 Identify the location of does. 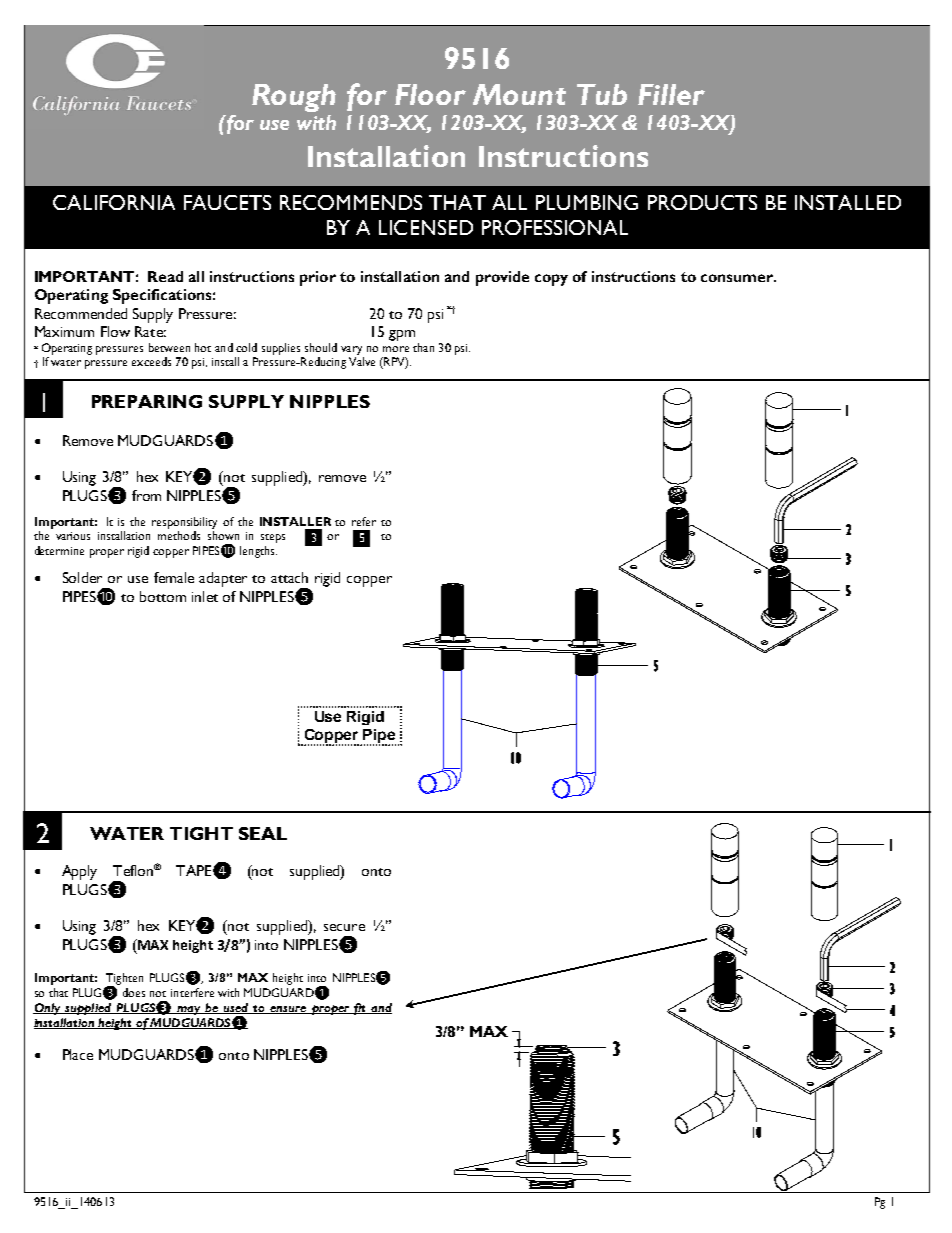
(134, 992).
